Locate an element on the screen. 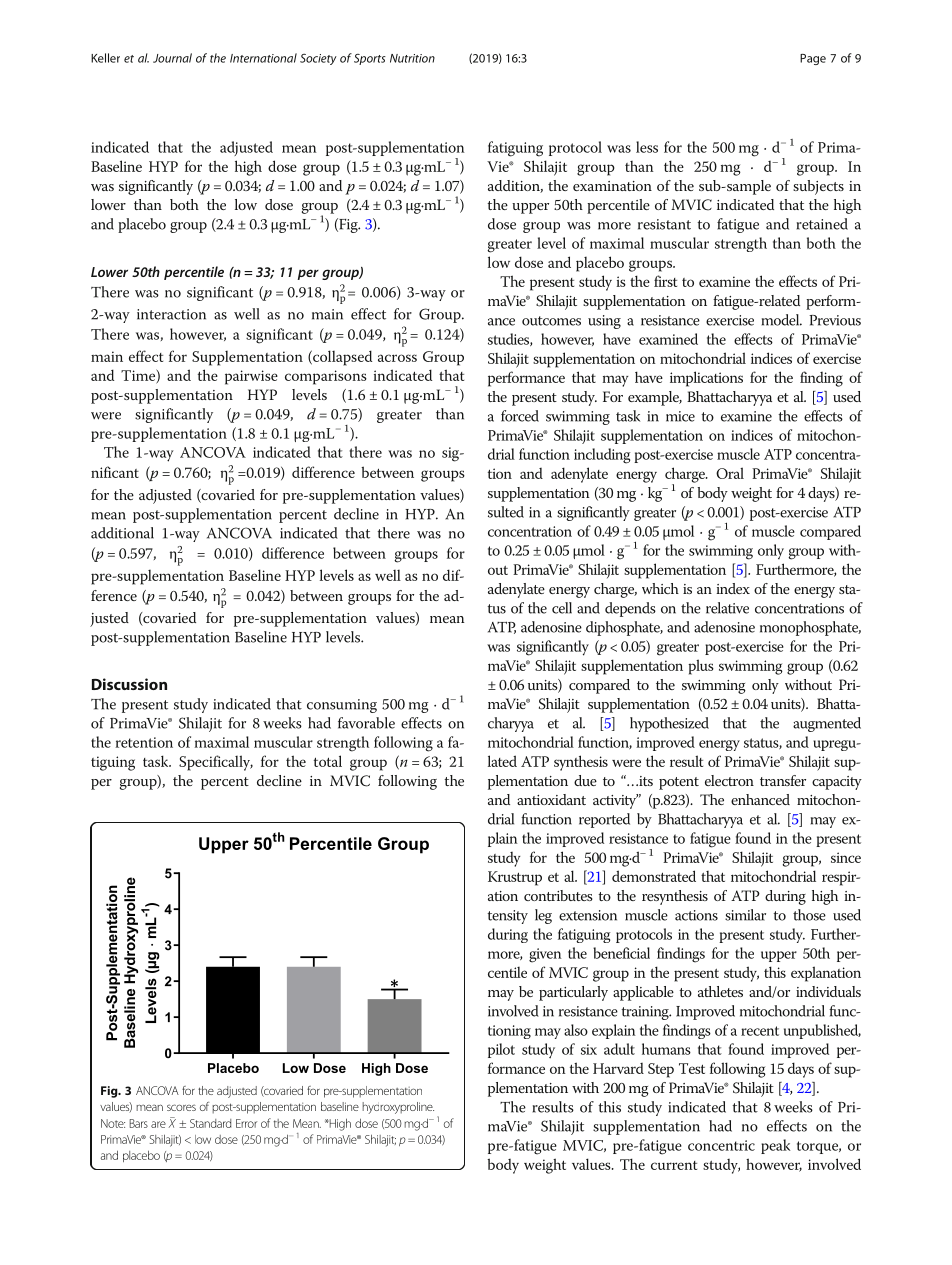 The image size is (952, 1265). Sports is located at coordinates (370, 59).
